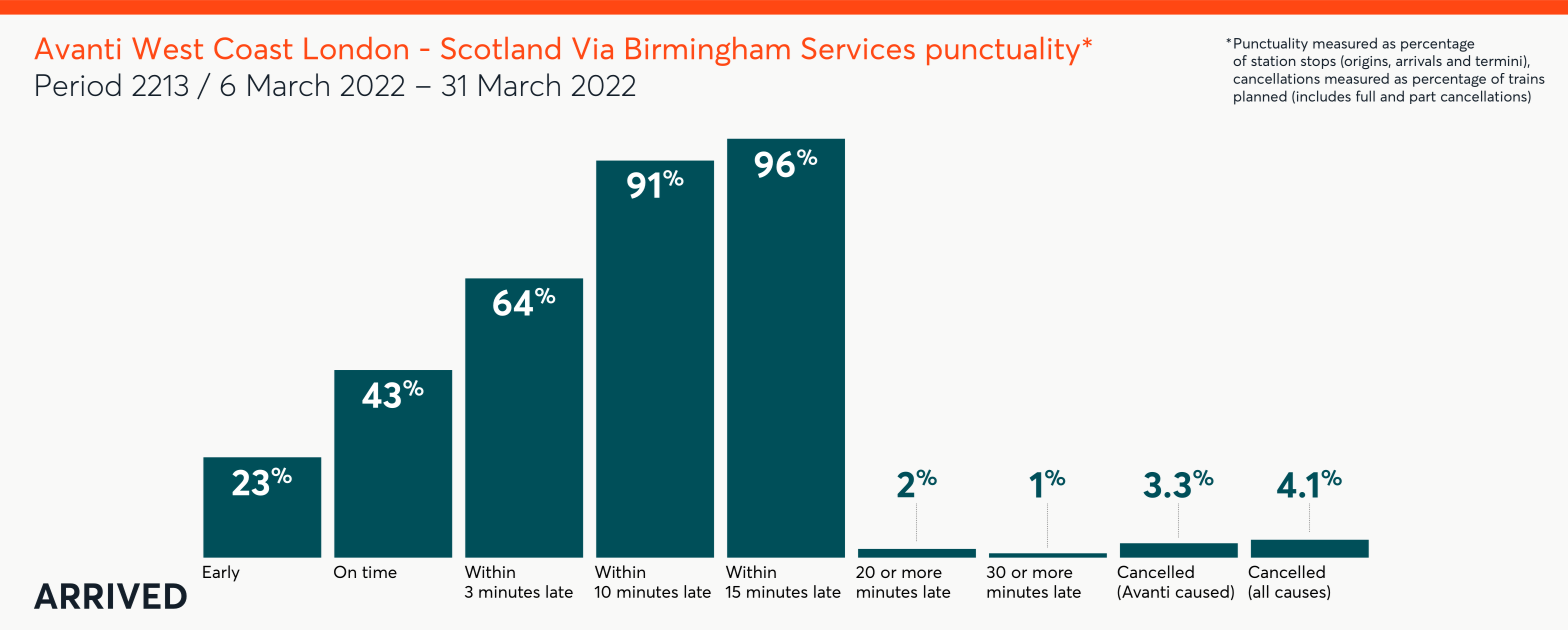 The image size is (1568, 630). Describe the element at coordinates (78, 84) in the document. I see `Period` at that location.
